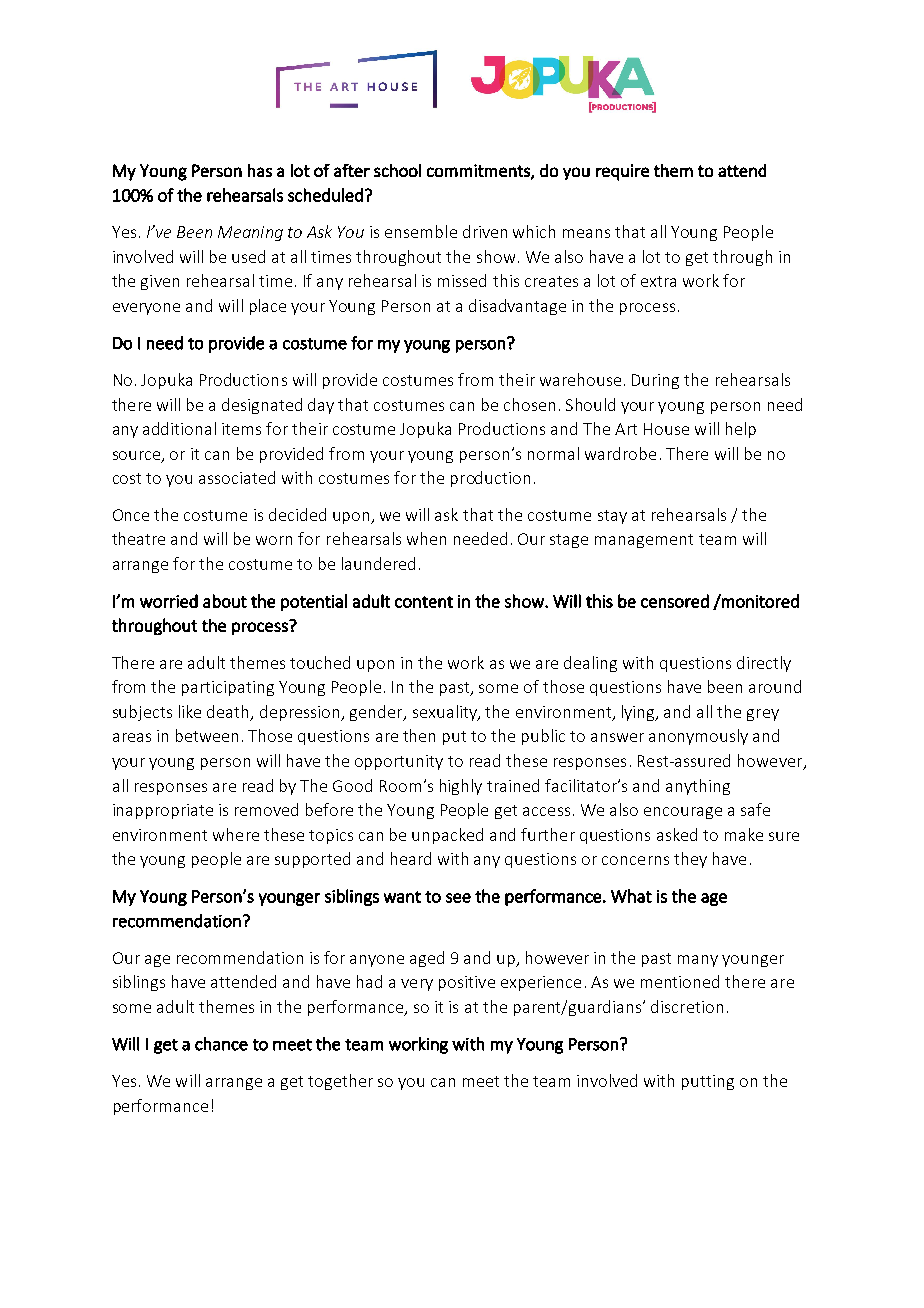  What do you see at coordinates (424, 602) in the document?
I see `content` at bounding box center [424, 602].
